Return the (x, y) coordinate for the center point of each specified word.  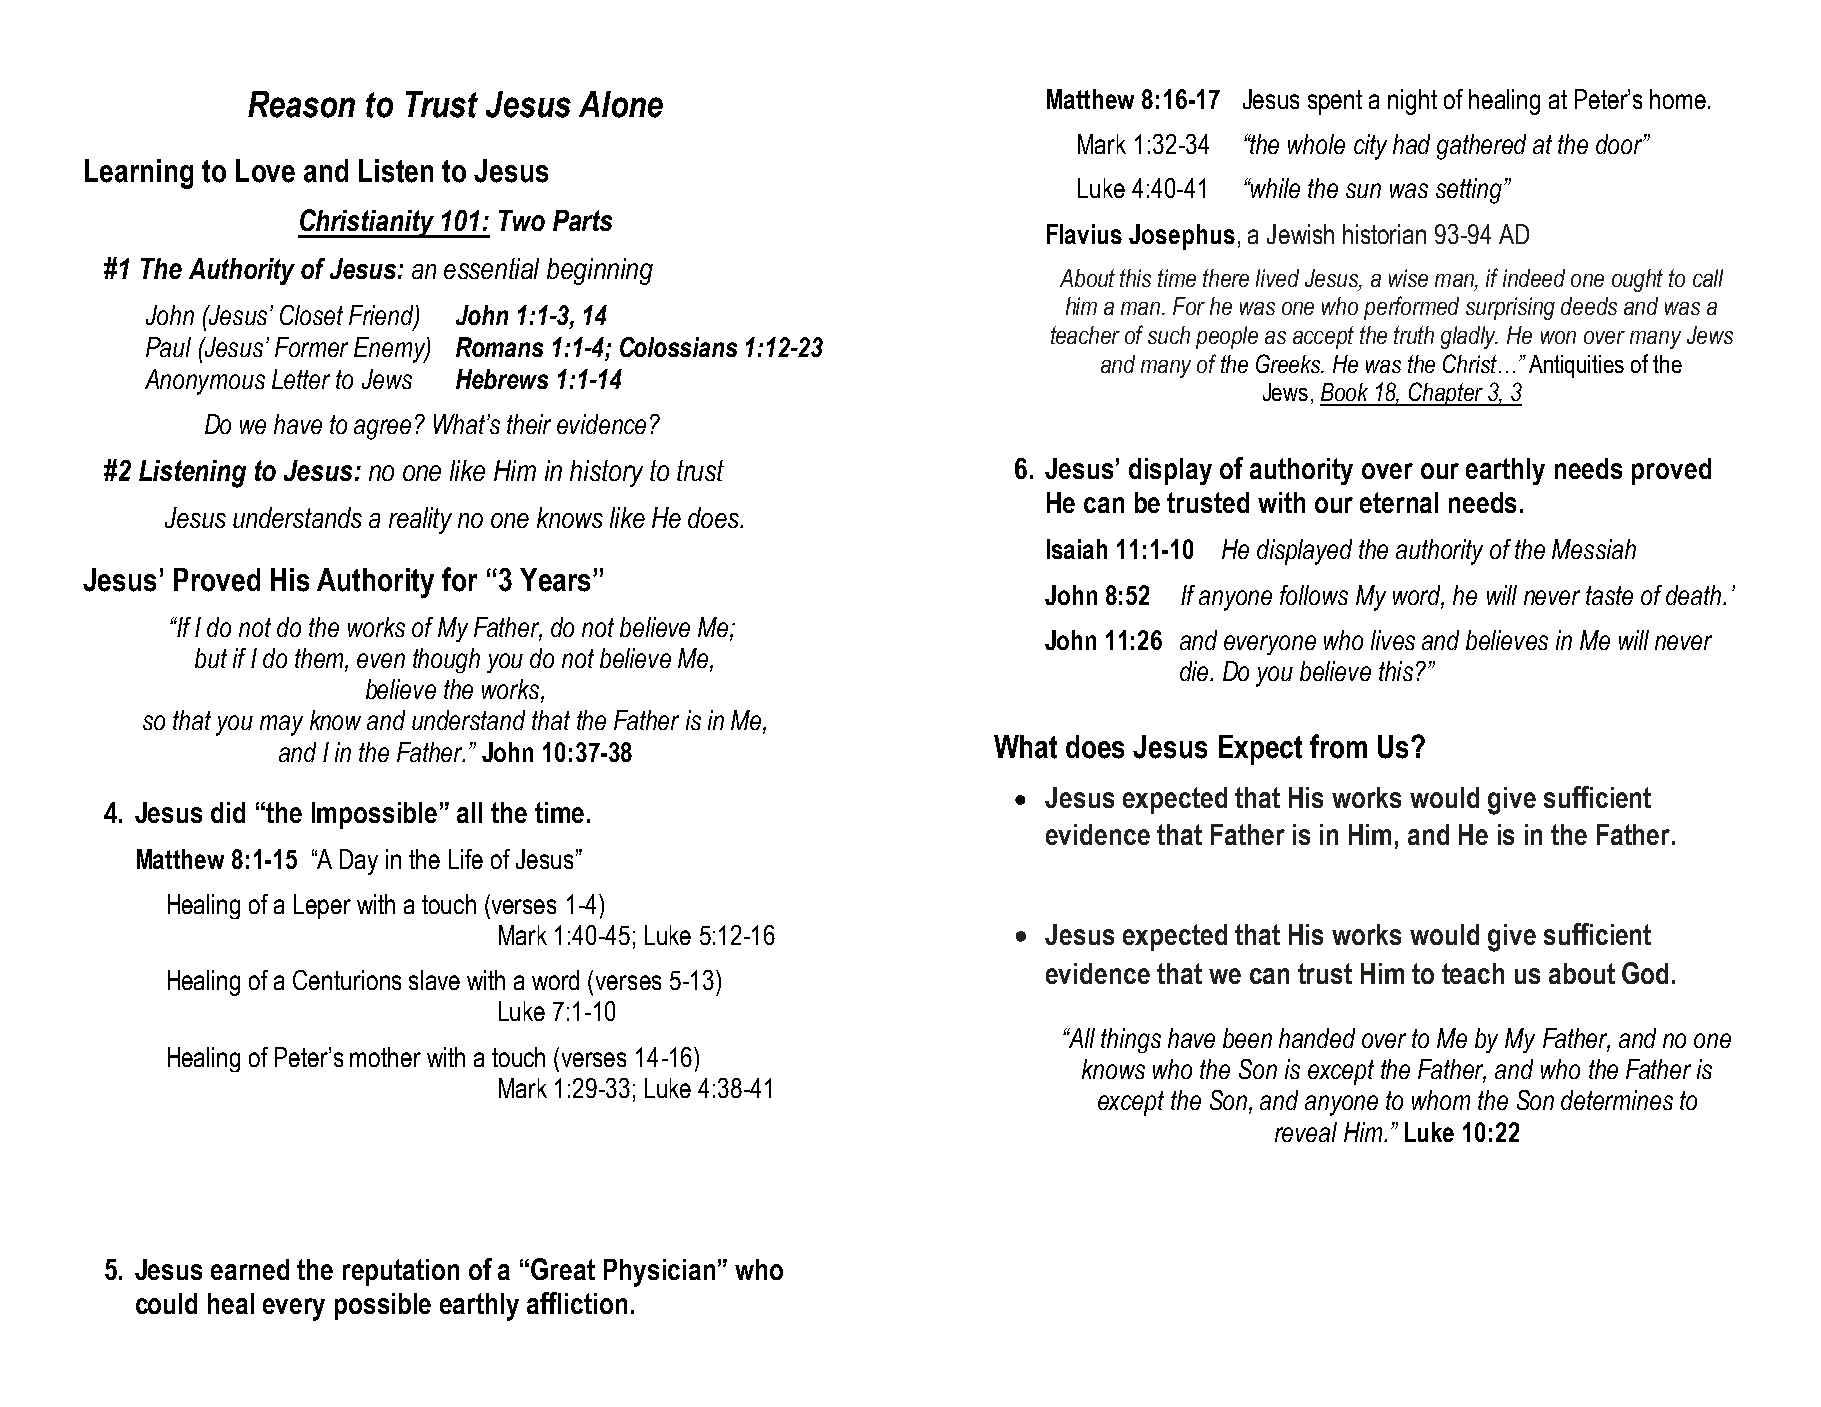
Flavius (1084, 234)
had (1411, 144)
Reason (301, 104)
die (1195, 671)
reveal (1306, 1132)
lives (1393, 640)
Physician (659, 1273)
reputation (401, 1272)
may (281, 725)
